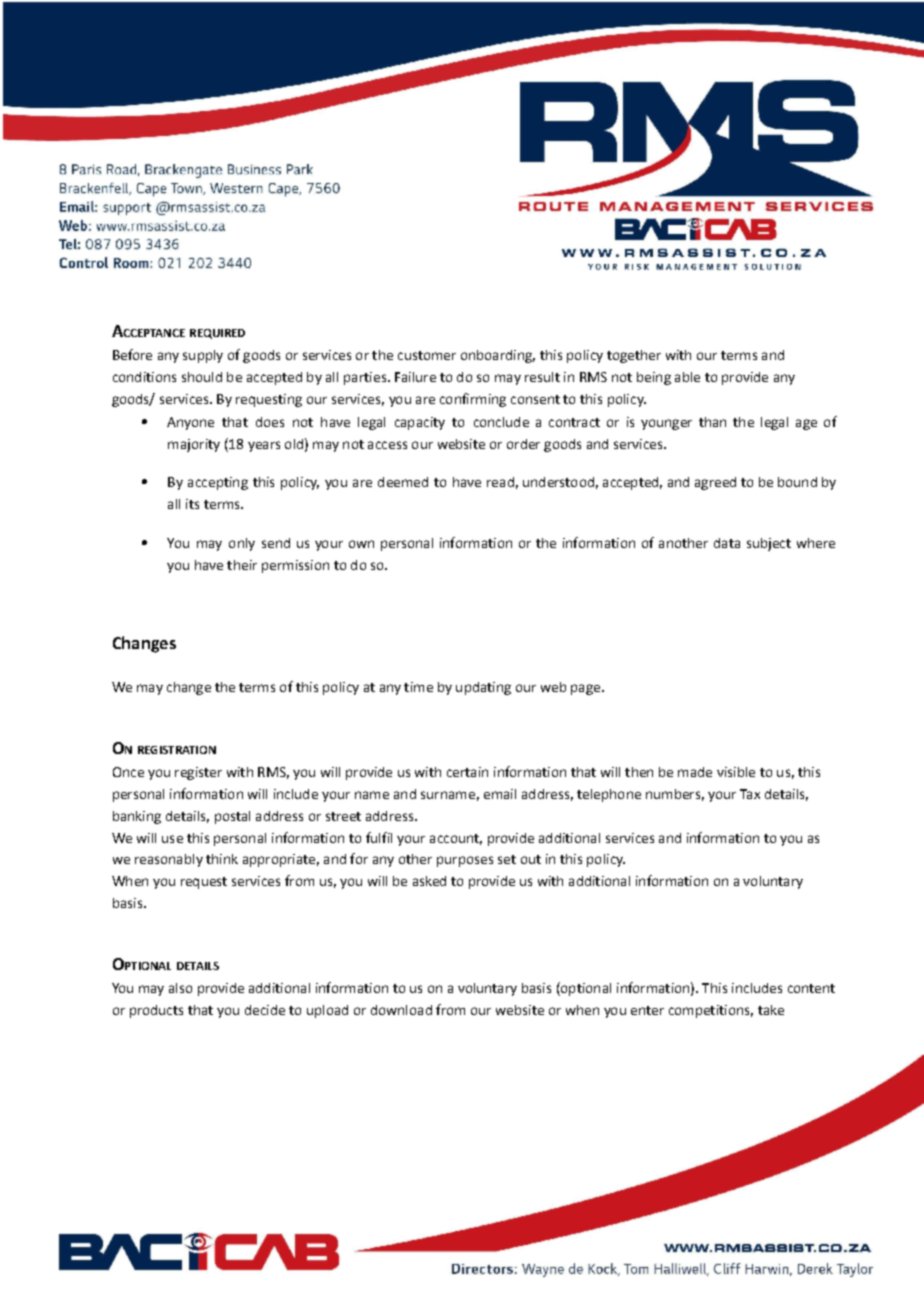  What do you see at coordinates (427, 355) in the document?
I see `customer` at bounding box center [427, 355].
